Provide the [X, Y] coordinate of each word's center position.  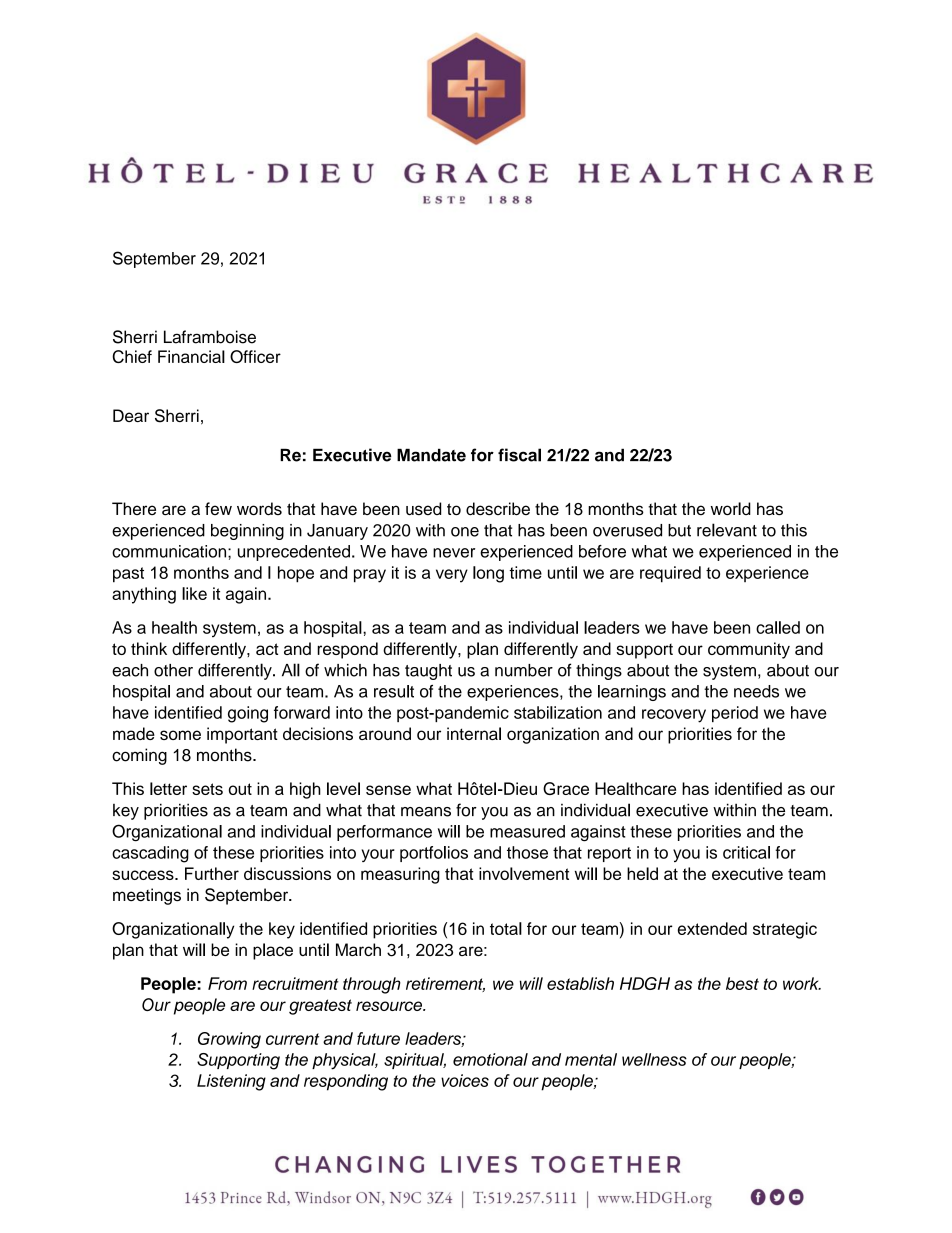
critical [746, 852]
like [194, 593]
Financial [191, 356]
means [426, 812]
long [488, 574]
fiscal [519, 455]
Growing [229, 1040]
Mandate [431, 455]
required [670, 574]
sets [207, 789]
